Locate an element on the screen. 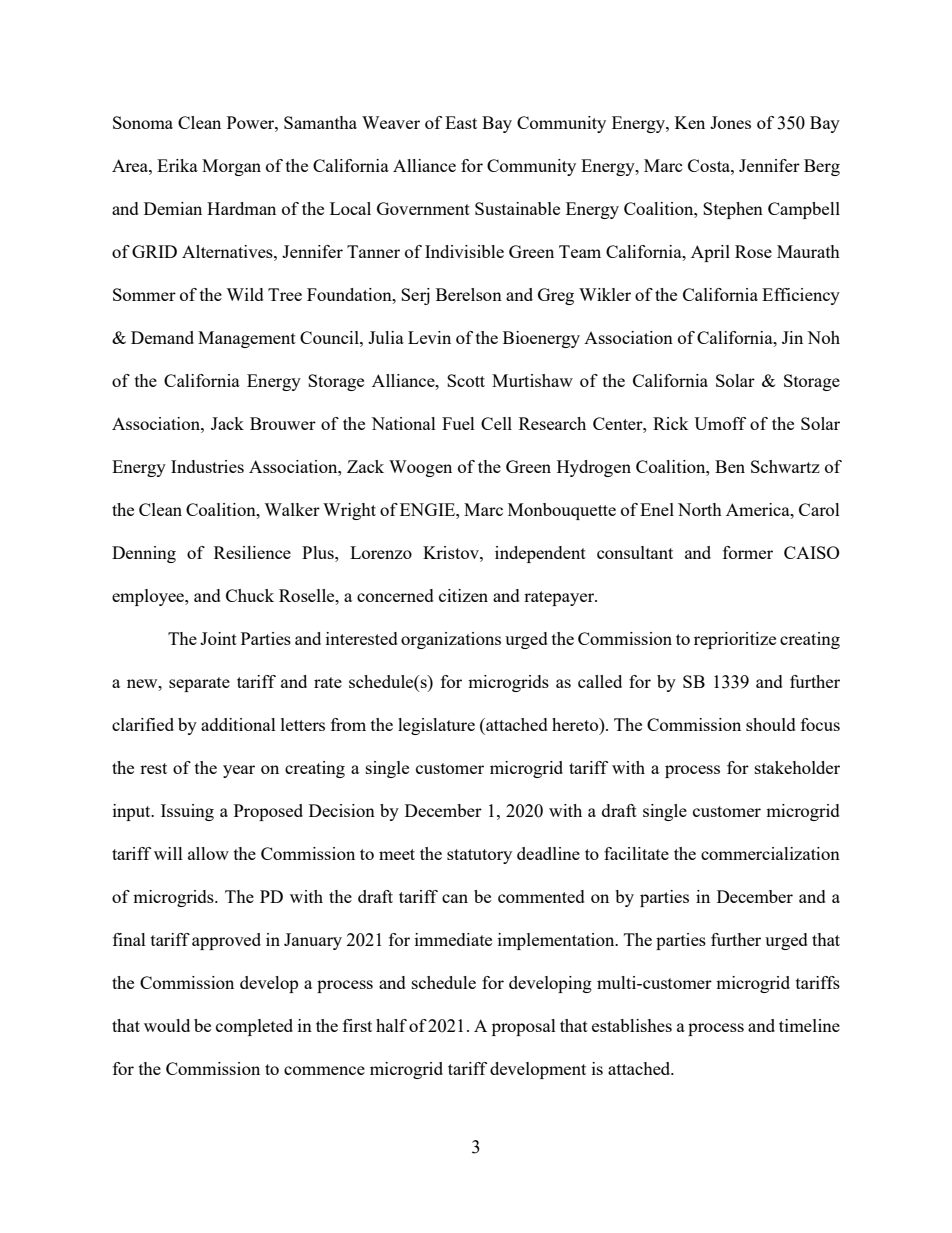  citizen is located at coordinates (463, 595).
